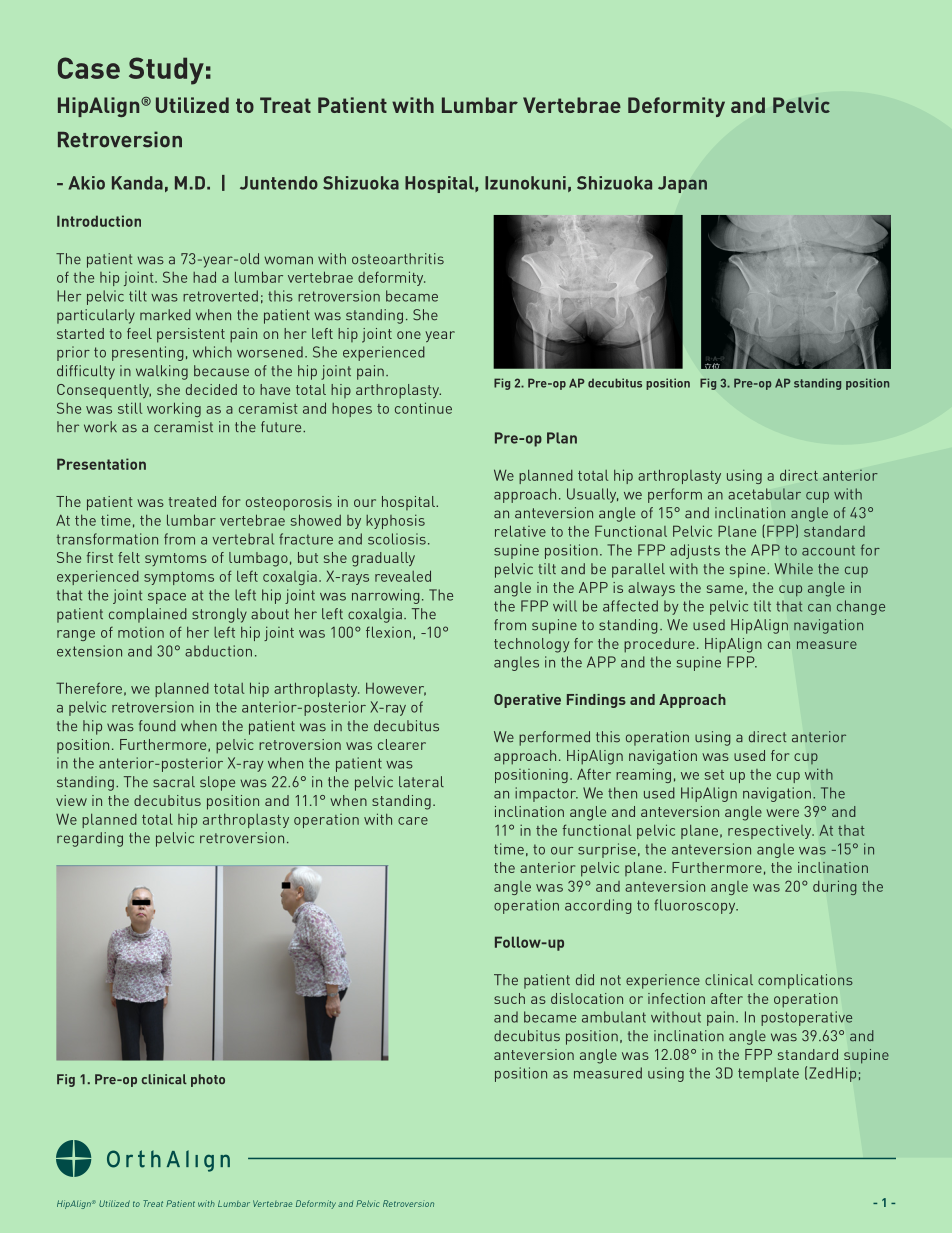 The height and width of the document is (1233, 952). What do you see at coordinates (403, 576) in the document?
I see `revealed` at bounding box center [403, 576].
